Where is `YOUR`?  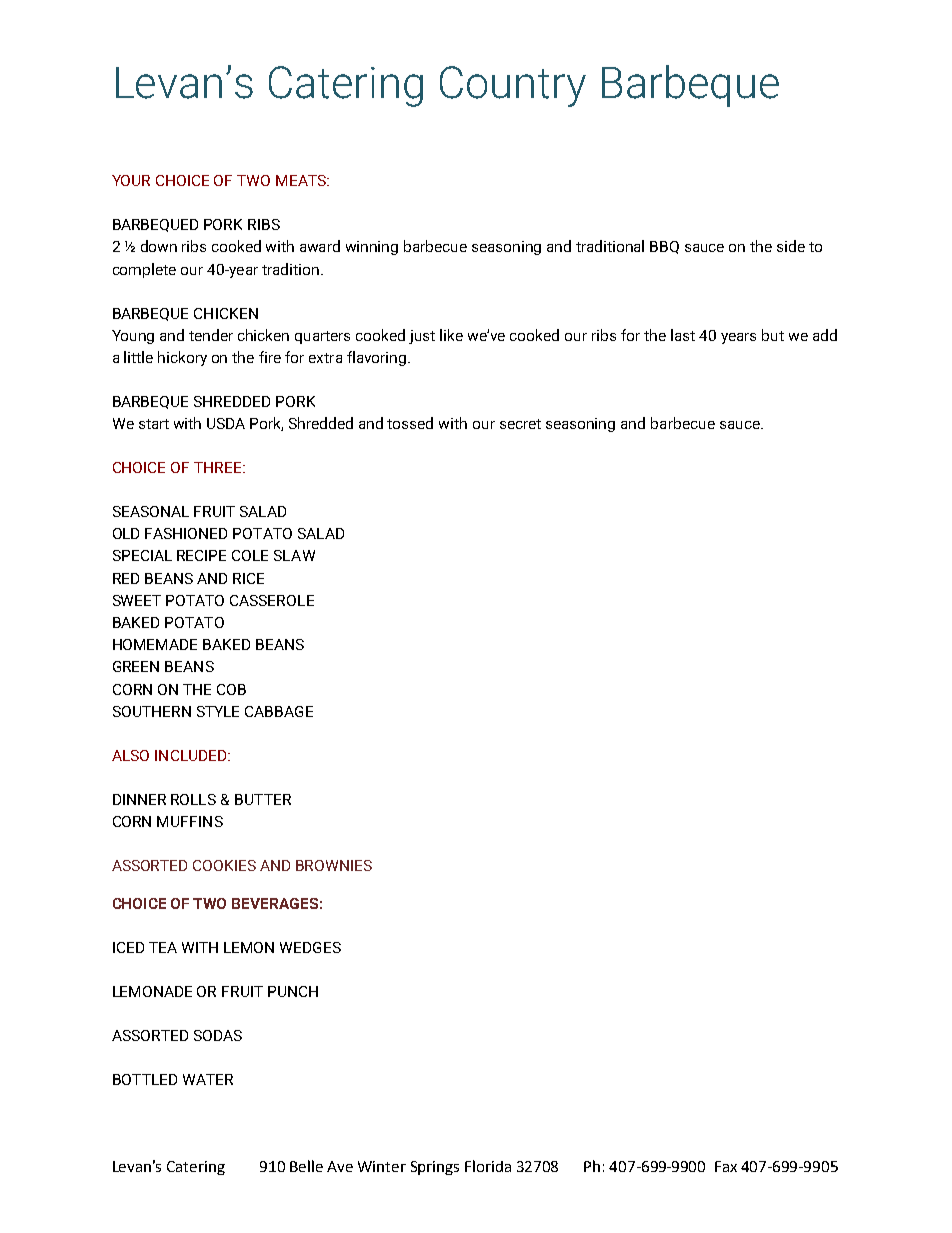
YOUR is located at coordinates (131, 180).
